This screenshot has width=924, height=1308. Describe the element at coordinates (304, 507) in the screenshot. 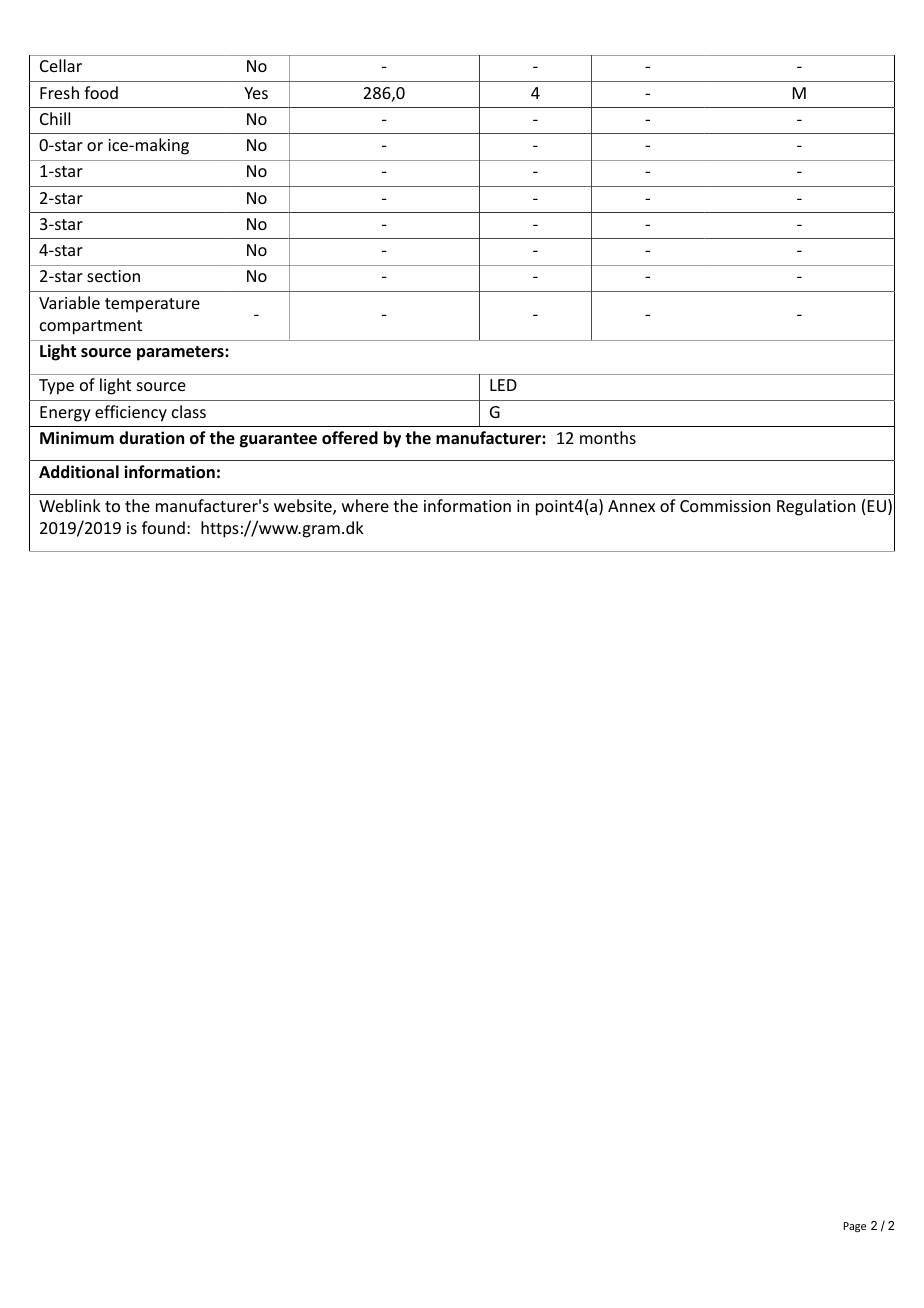

I see `website` at that location.
